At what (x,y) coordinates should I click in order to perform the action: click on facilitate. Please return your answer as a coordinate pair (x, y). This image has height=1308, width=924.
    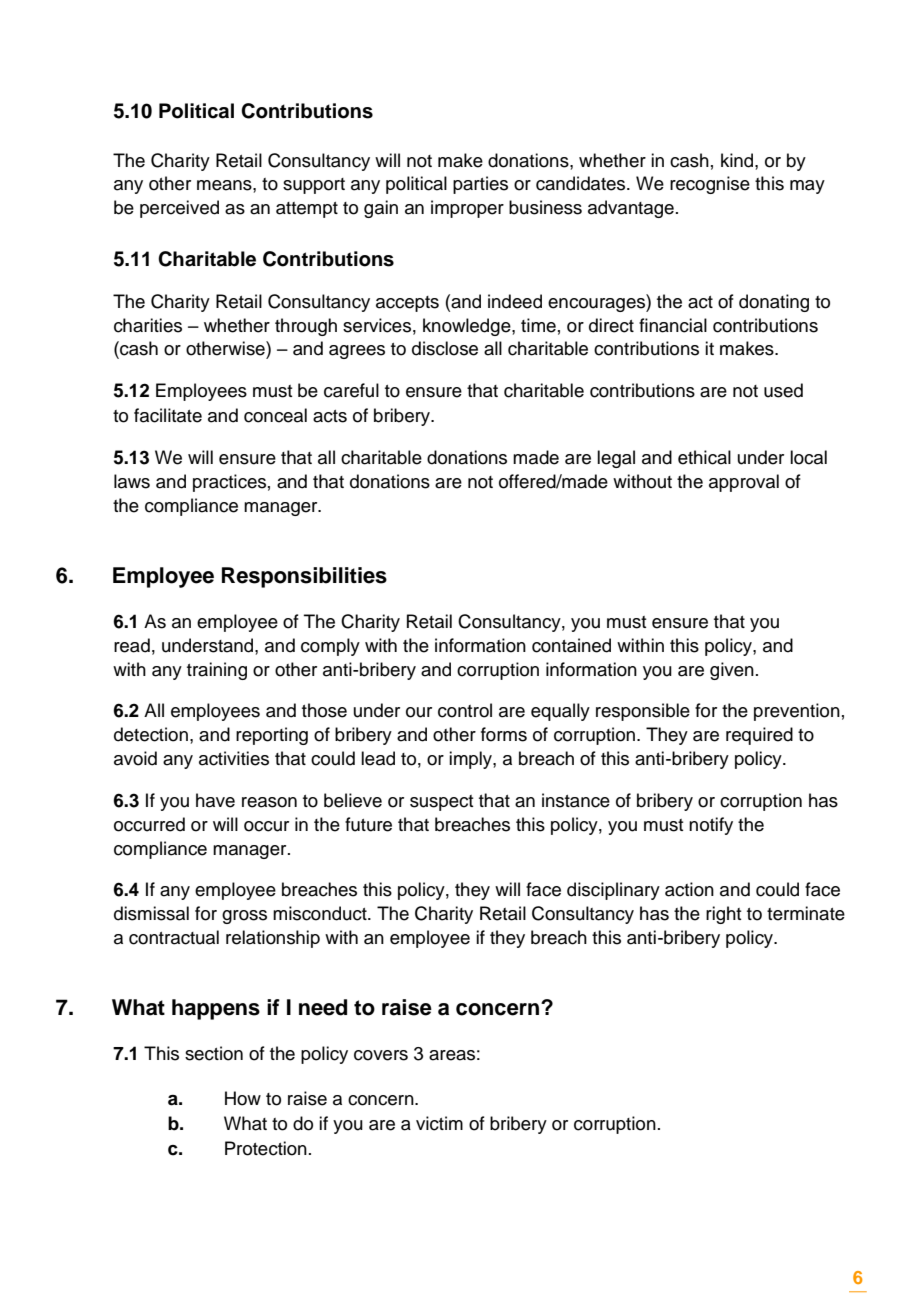
    Looking at the image, I should click on (168, 415).
